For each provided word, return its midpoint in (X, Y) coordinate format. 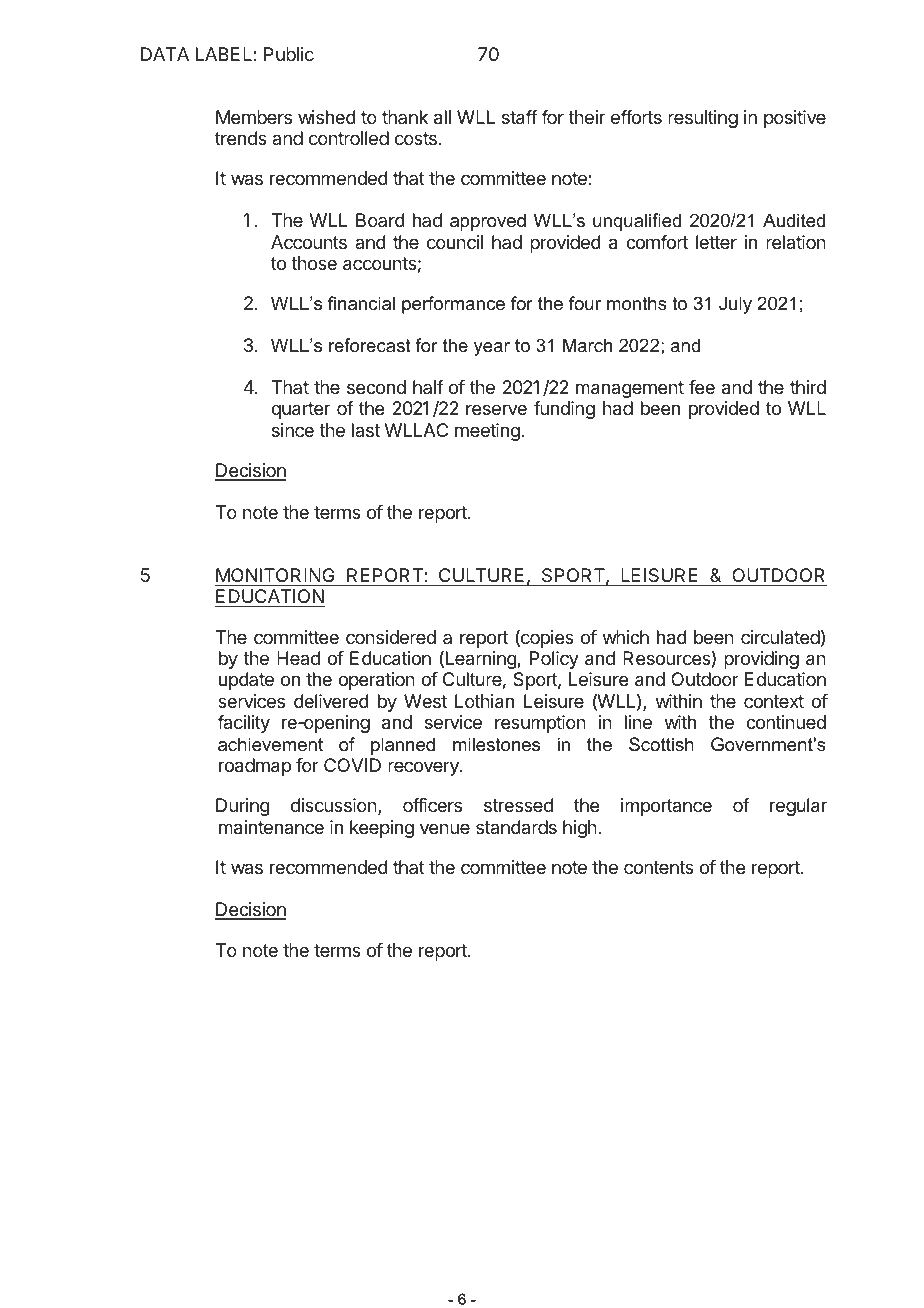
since (293, 430)
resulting (703, 119)
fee (702, 387)
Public (289, 54)
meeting (488, 432)
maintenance (271, 827)
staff (520, 117)
